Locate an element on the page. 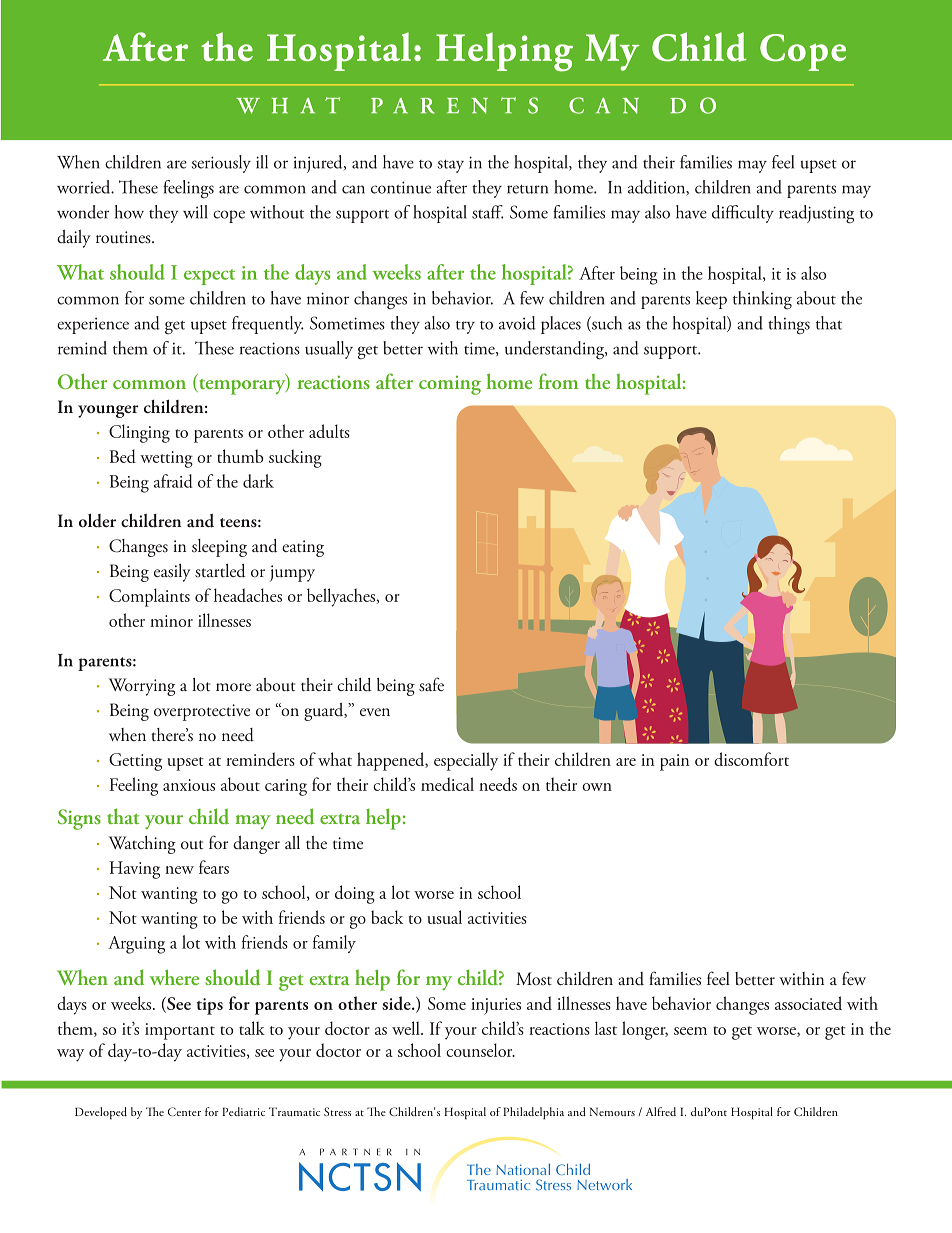  difficulty is located at coordinates (743, 214).
